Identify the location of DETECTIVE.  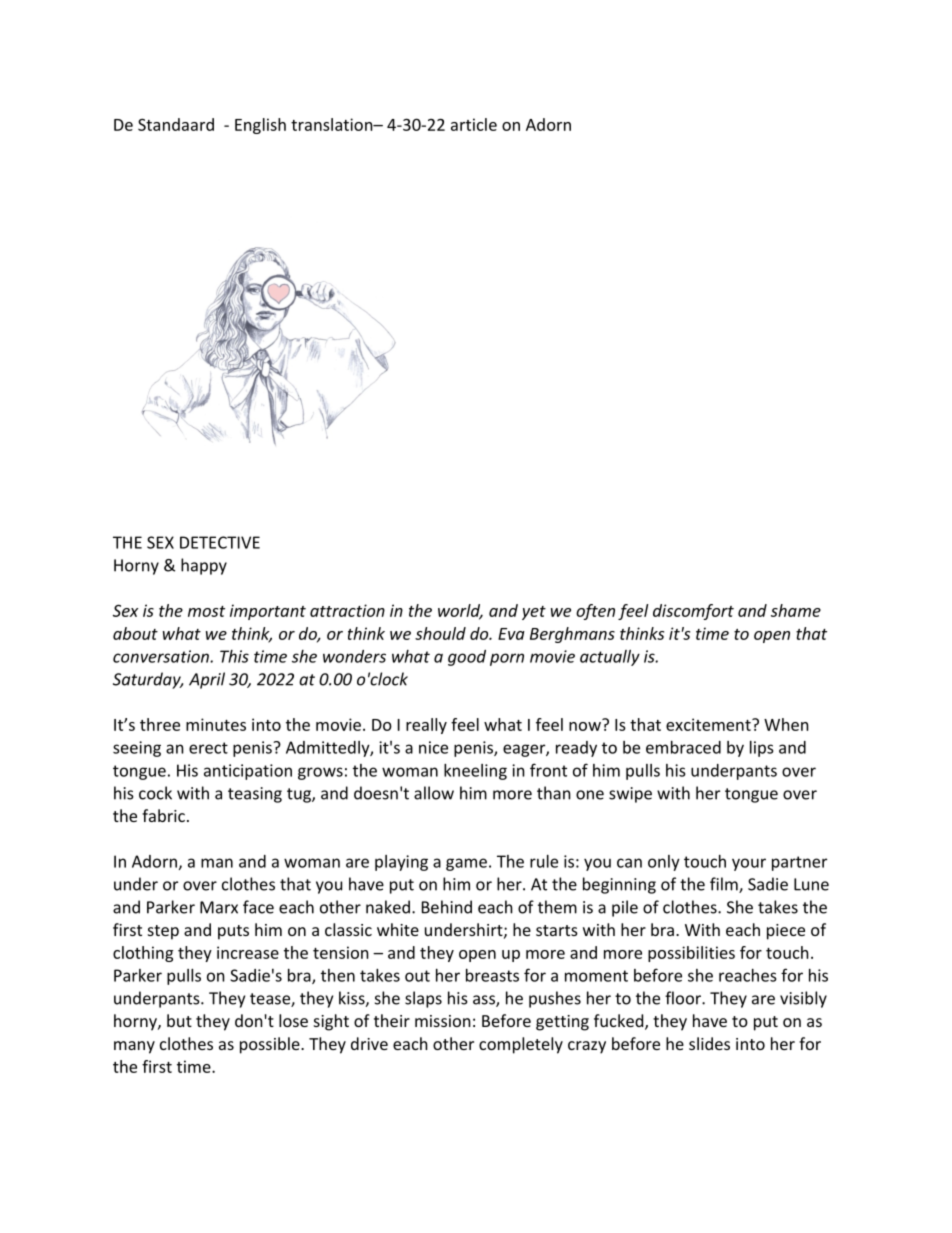
(220, 542).
